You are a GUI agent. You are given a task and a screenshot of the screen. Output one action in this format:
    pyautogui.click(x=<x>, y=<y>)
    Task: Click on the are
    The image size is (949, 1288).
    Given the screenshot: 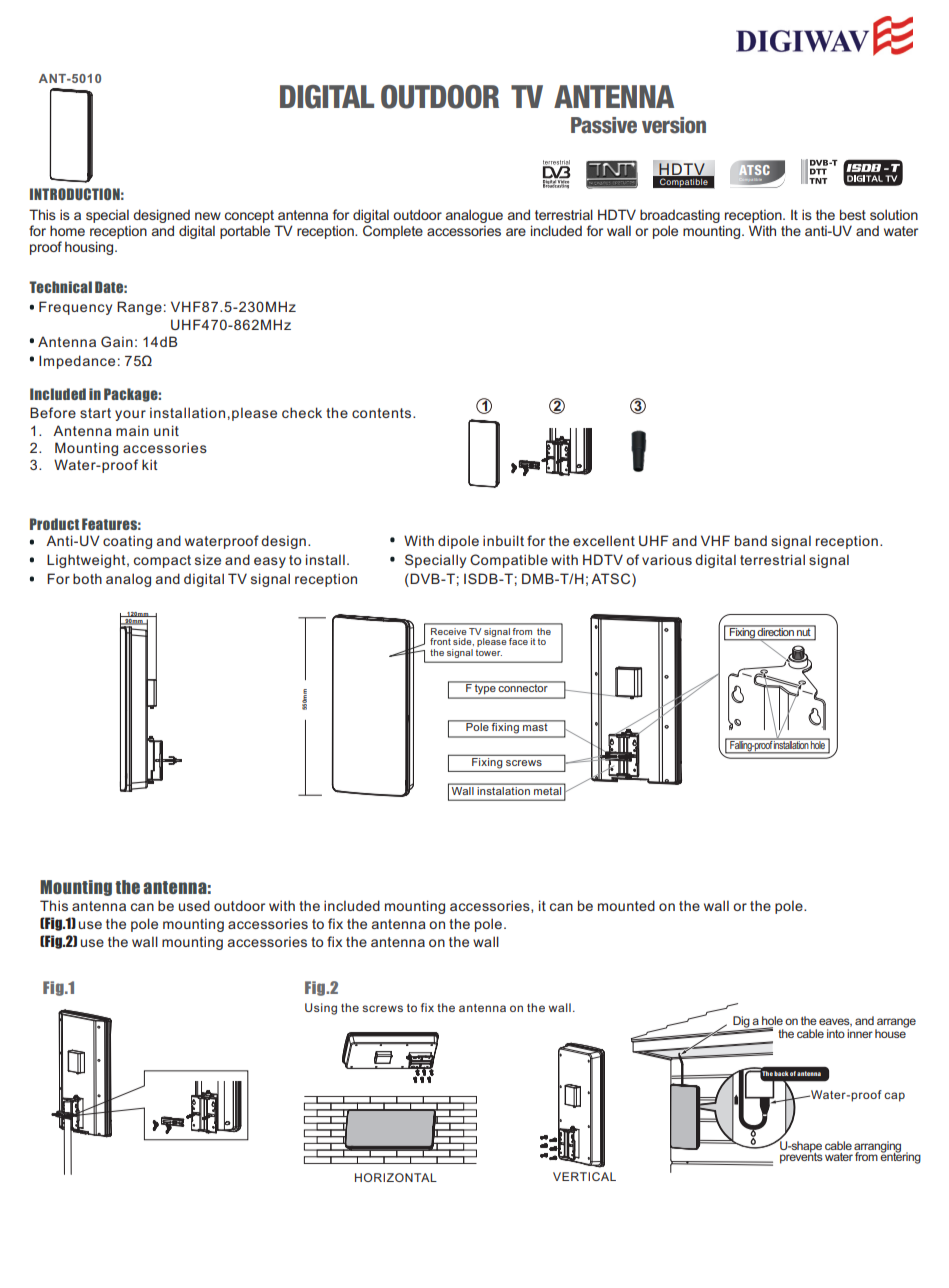 What is the action you would take?
    pyautogui.click(x=516, y=232)
